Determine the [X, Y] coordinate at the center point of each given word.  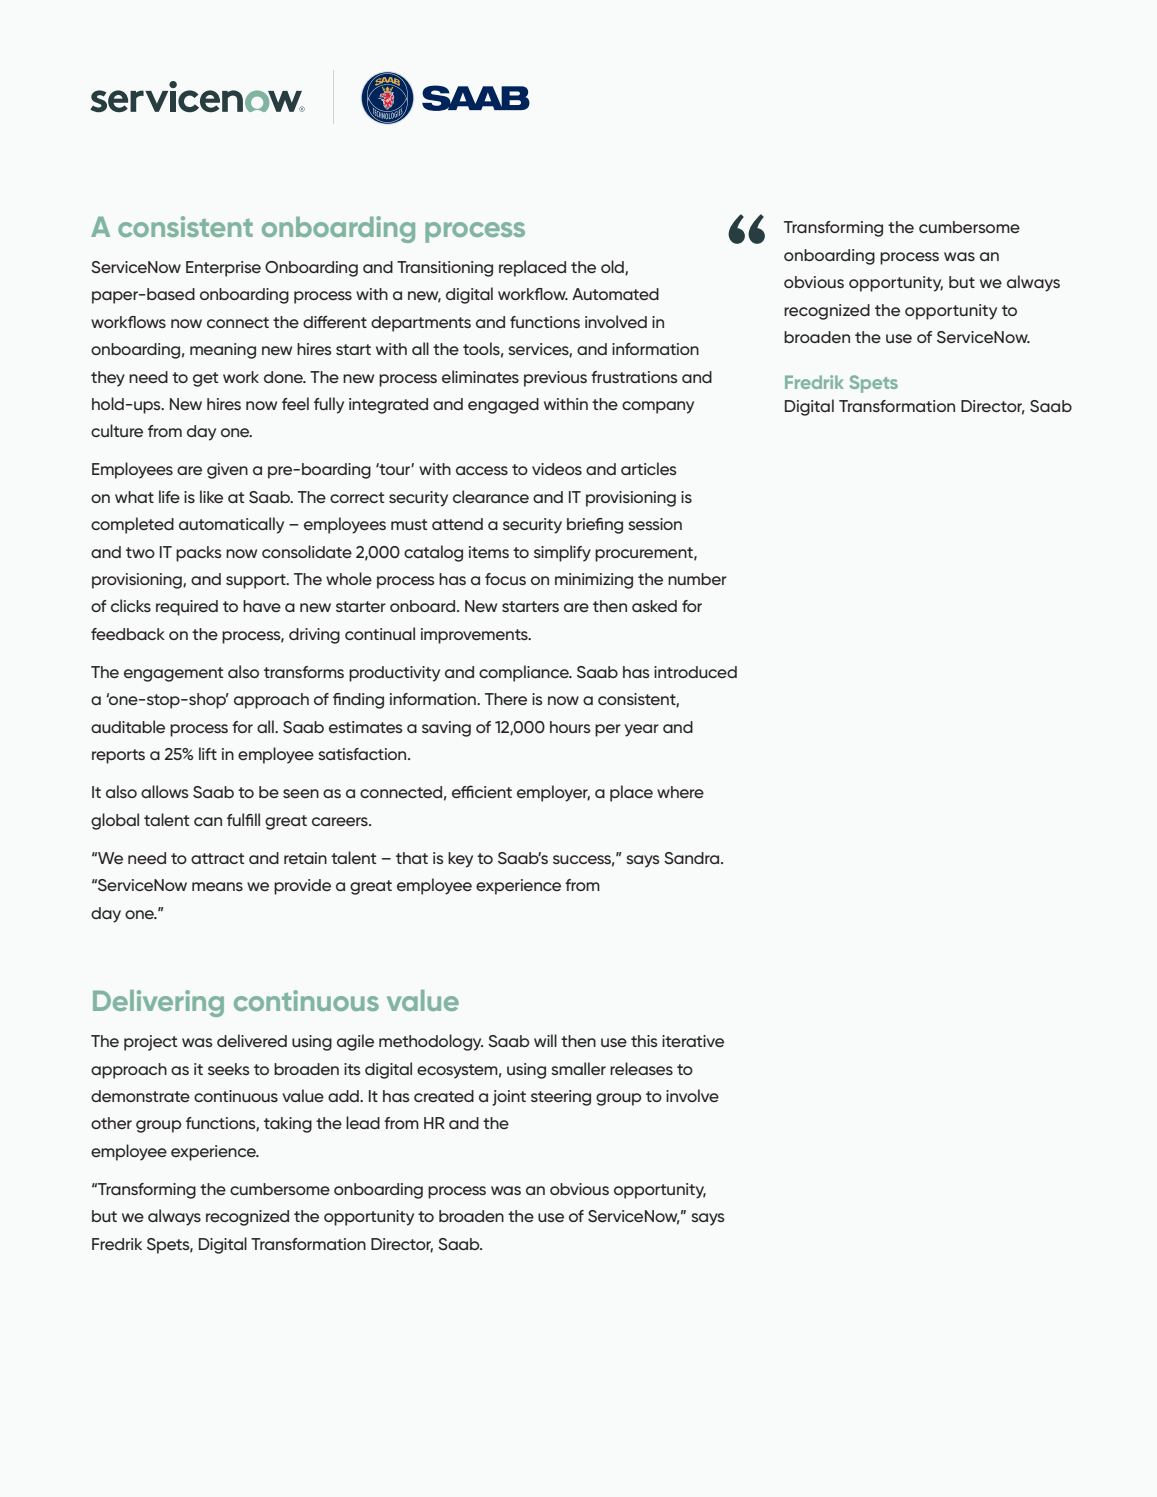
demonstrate [140, 1096]
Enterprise [223, 269]
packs [199, 554]
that [412, 858]
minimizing [594, 581]
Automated [615, 294]
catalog [433, 553]
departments [421, 324]
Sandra [693, 858]
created [444, 1096]
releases [641, 1068]
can [208, 821]
